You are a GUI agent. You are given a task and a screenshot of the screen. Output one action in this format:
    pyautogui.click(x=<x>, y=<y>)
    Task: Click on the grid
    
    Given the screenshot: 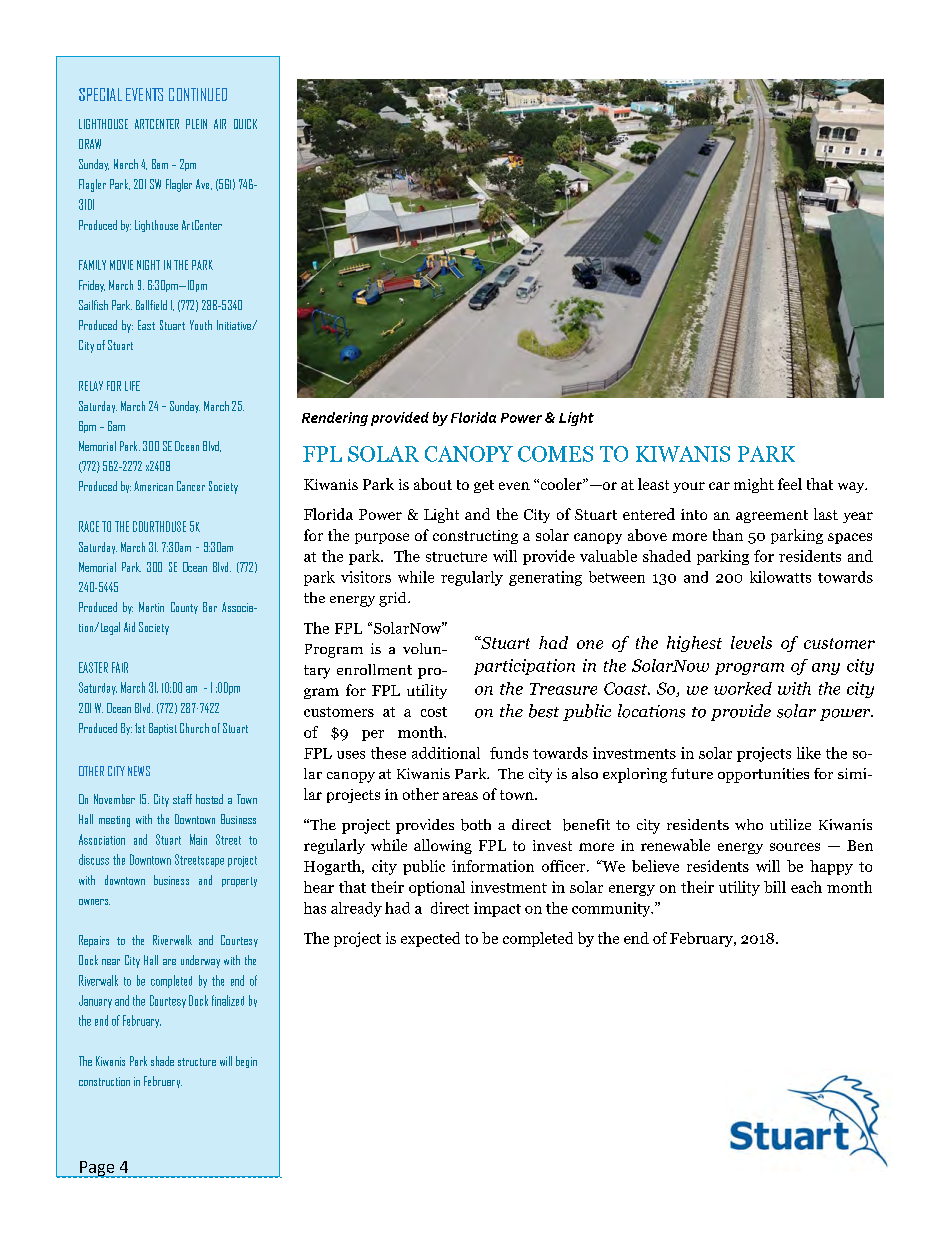 What is the action you would take?
    pyautogui.click(x=394, y=599)
